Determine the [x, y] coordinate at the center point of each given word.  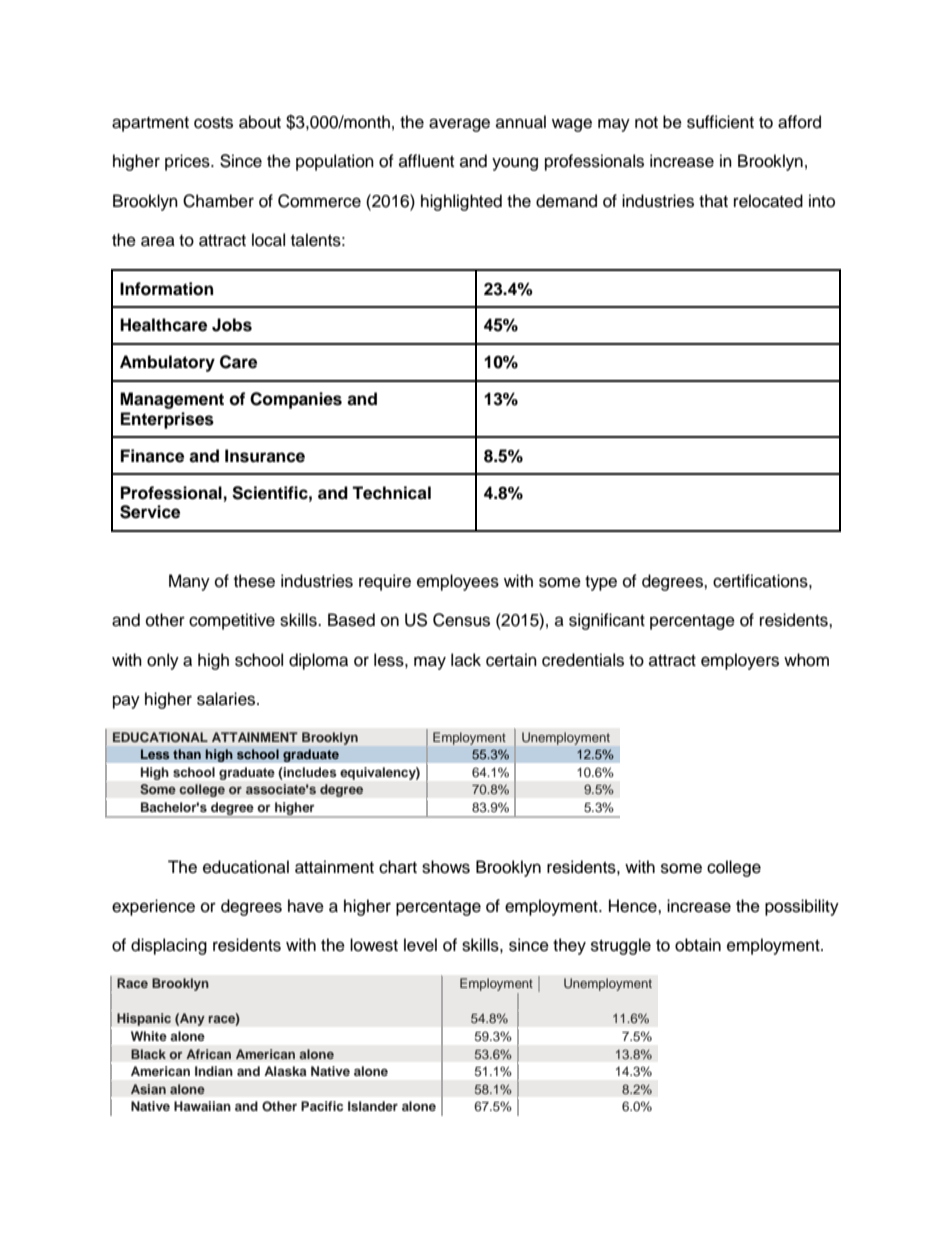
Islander [373, 1106]
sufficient [720, 122]
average [459, 125]
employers [740, 661]
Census [461, 620]
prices [188, 162]
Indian [214, 1071]
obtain [698, 945]
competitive [232, 621]
